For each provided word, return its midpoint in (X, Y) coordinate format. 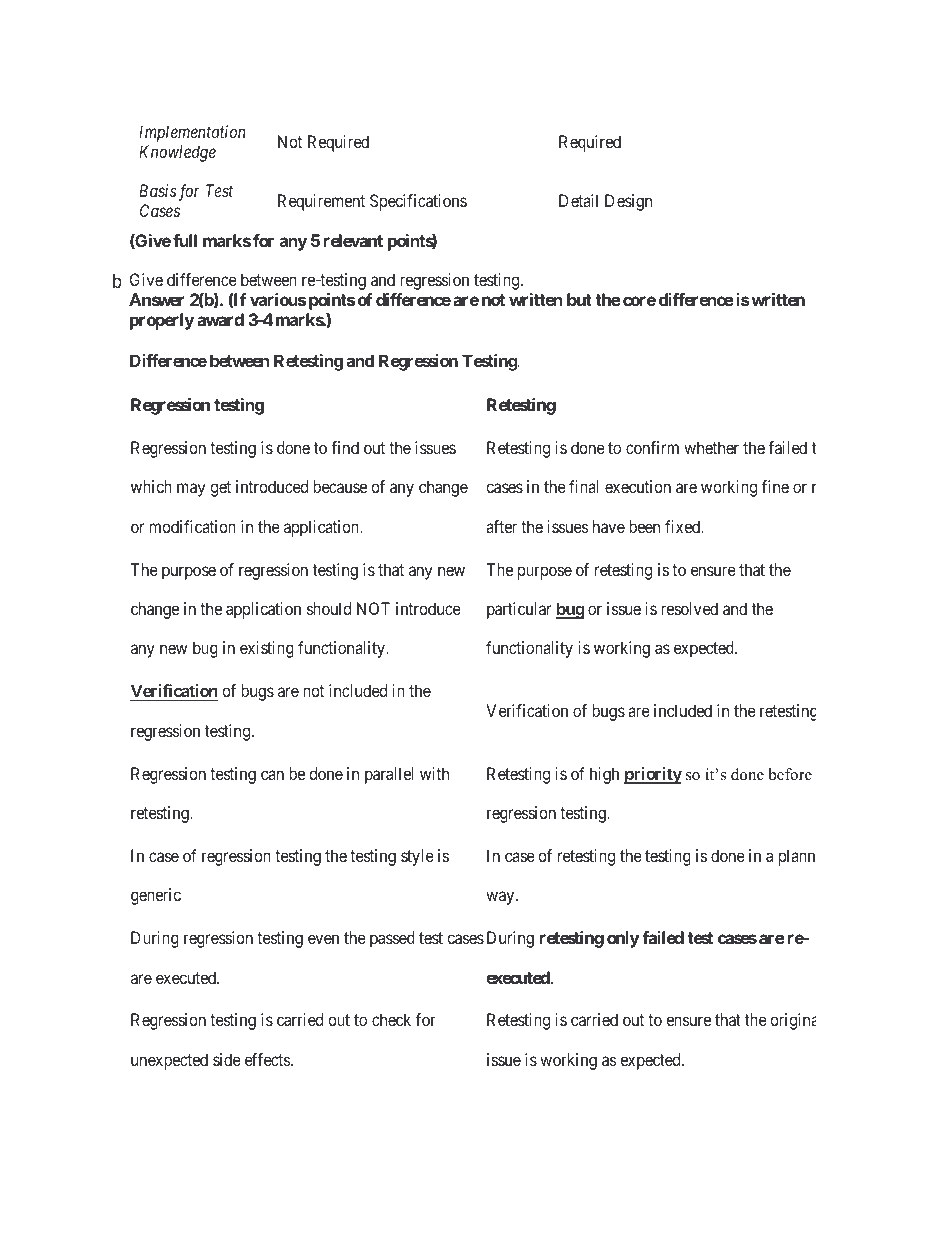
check (391, 1019)
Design (628, 202)
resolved (689, 608)
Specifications (418, 202)
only (623, 939)
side (227, 1059)
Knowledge (177, 153)
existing (267, 649)
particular (519, 610)
